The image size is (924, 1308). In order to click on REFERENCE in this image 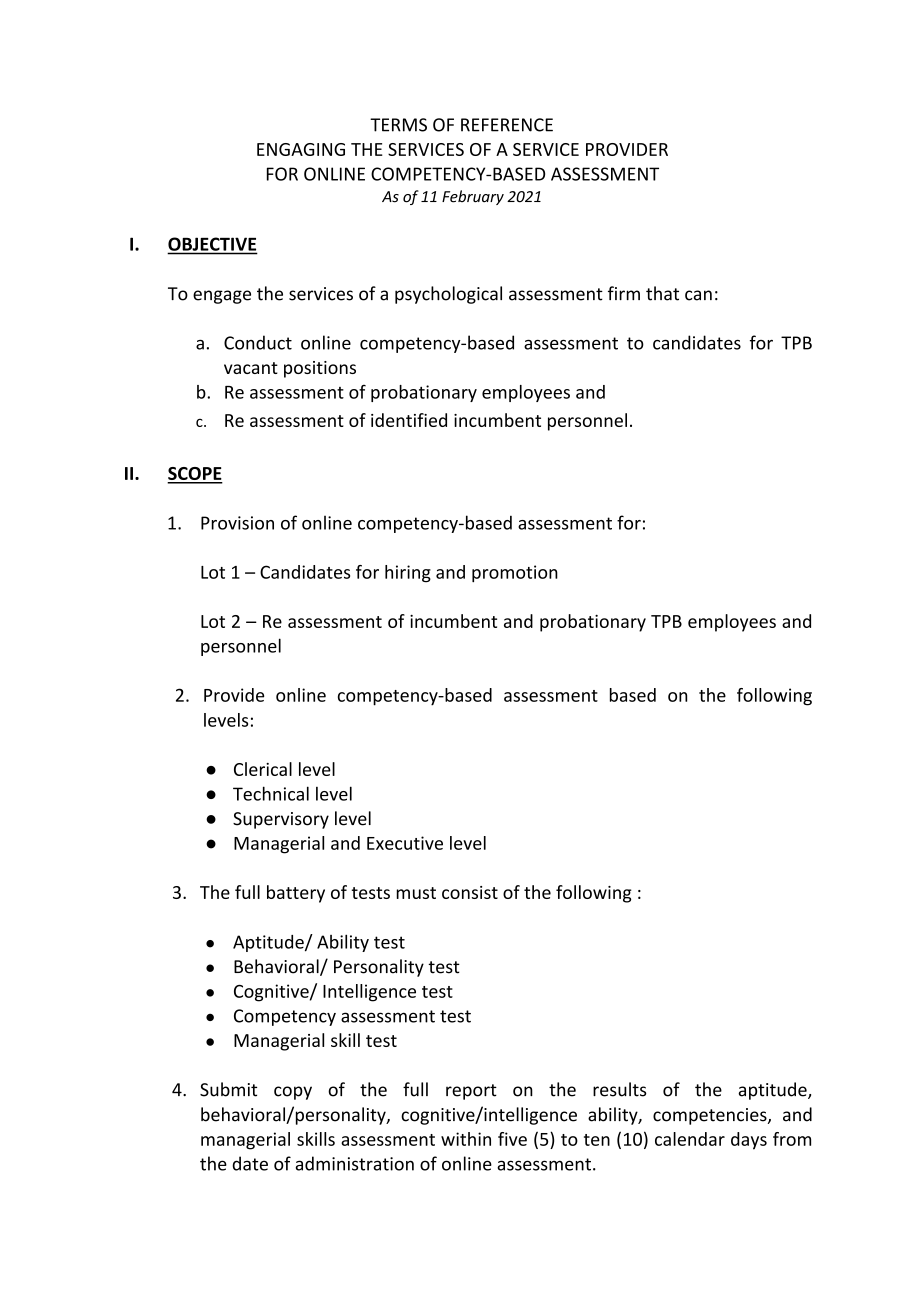, I will do `click(507, 125)`.
